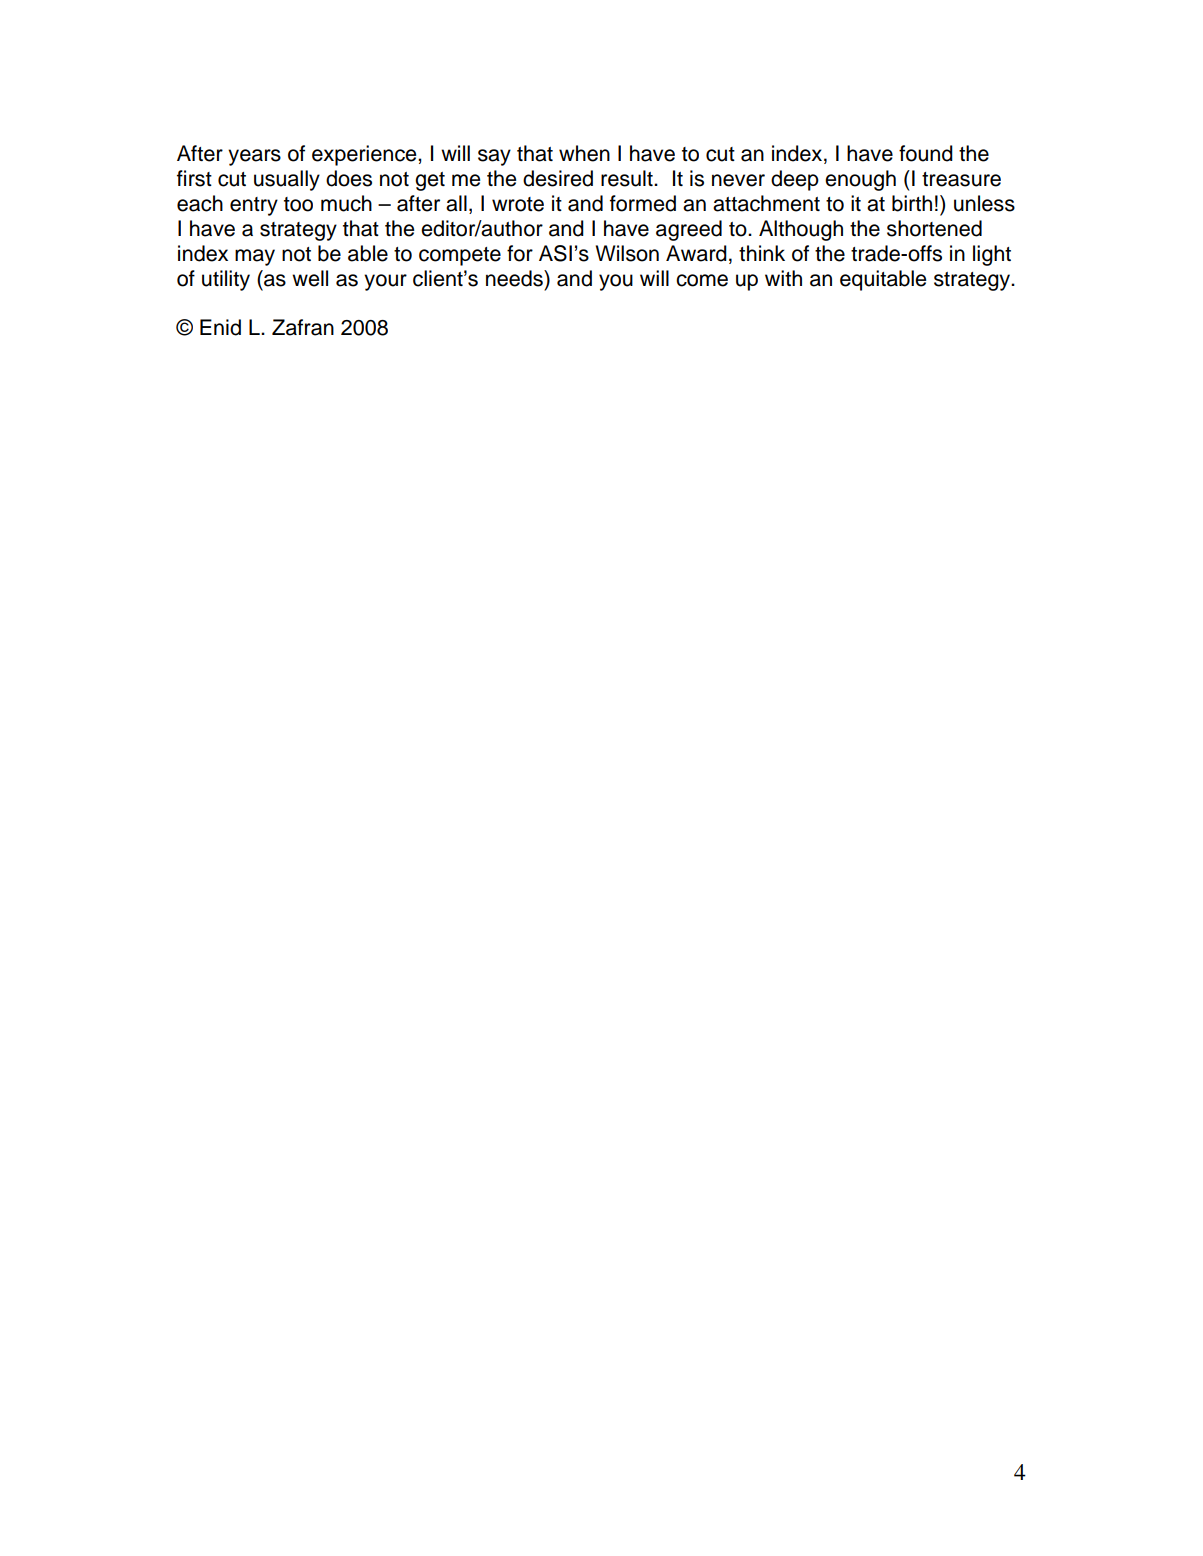  I want to click on Wilson, so click(627, 253).
